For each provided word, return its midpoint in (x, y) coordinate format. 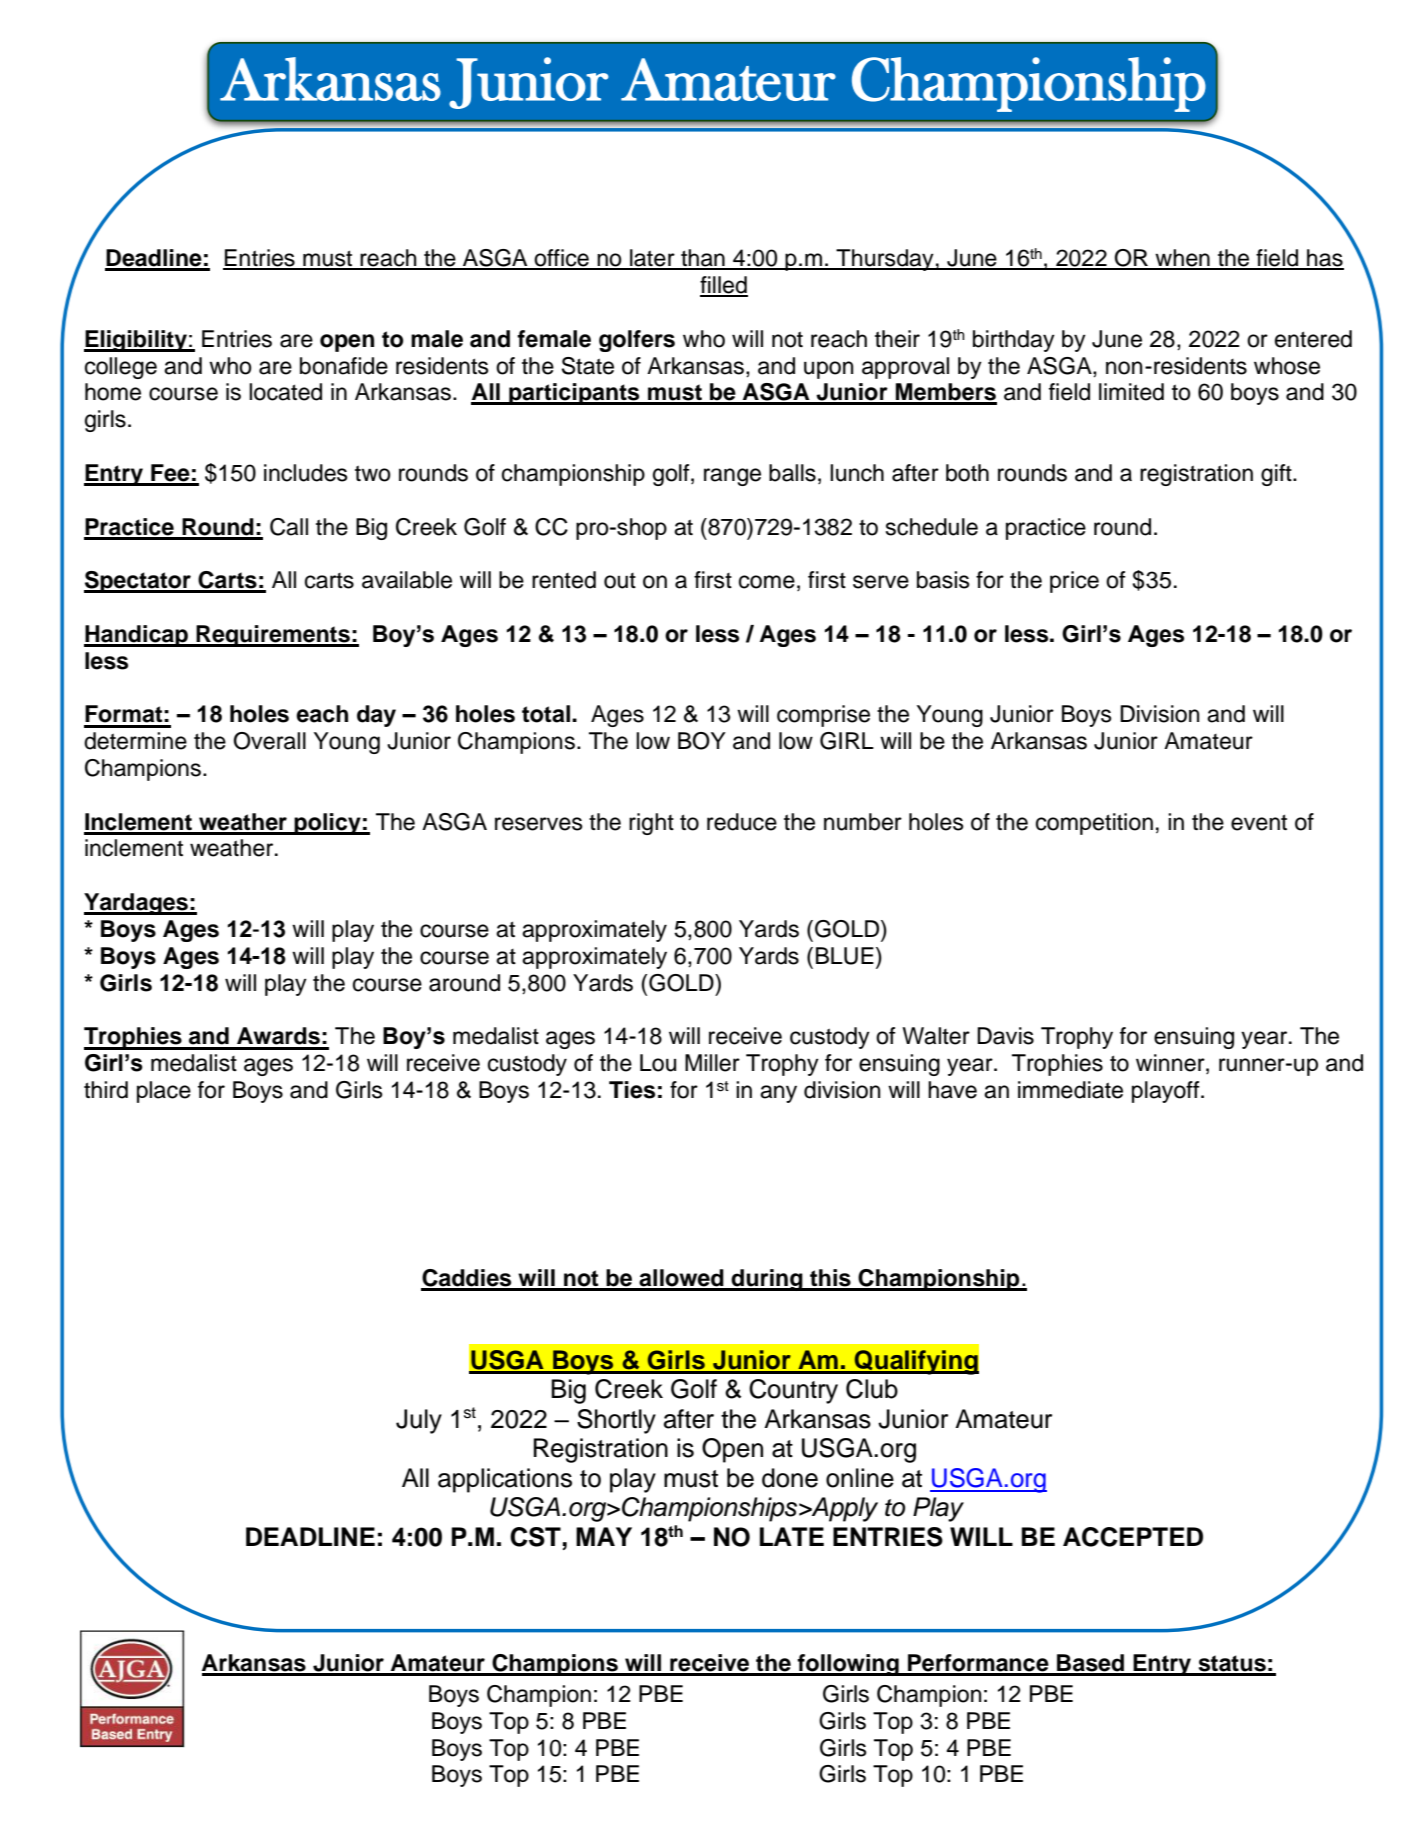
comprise (823, 716)
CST (535, 1537)
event (1259, 822)
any (778, 1094)
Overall (269, 741)
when (1182, 259)
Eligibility (136, 341)
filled (724, 286)
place (164, 1092)
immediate (1070, 1090)
